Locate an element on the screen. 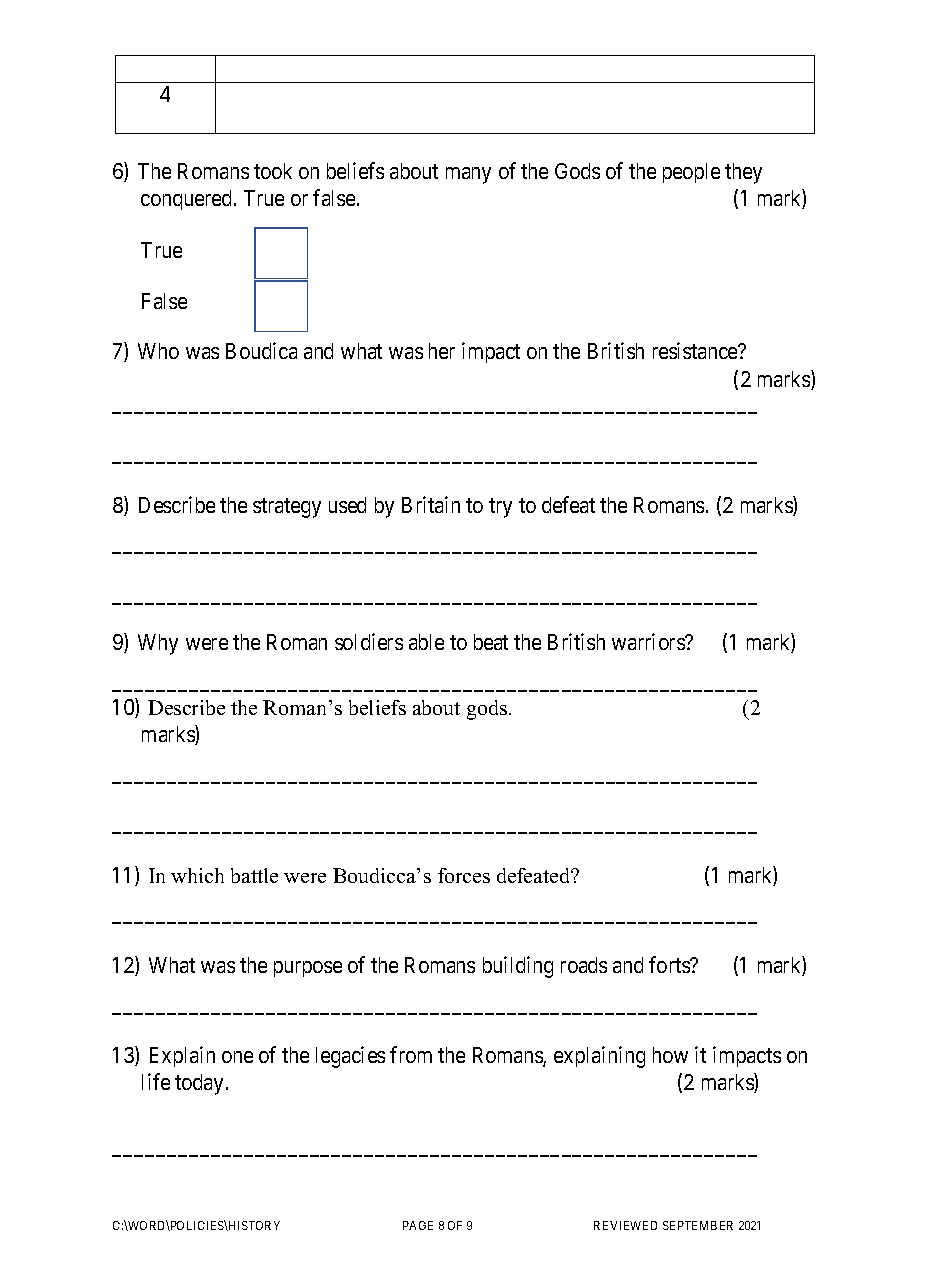  people is located at coordinates (691, 173).
